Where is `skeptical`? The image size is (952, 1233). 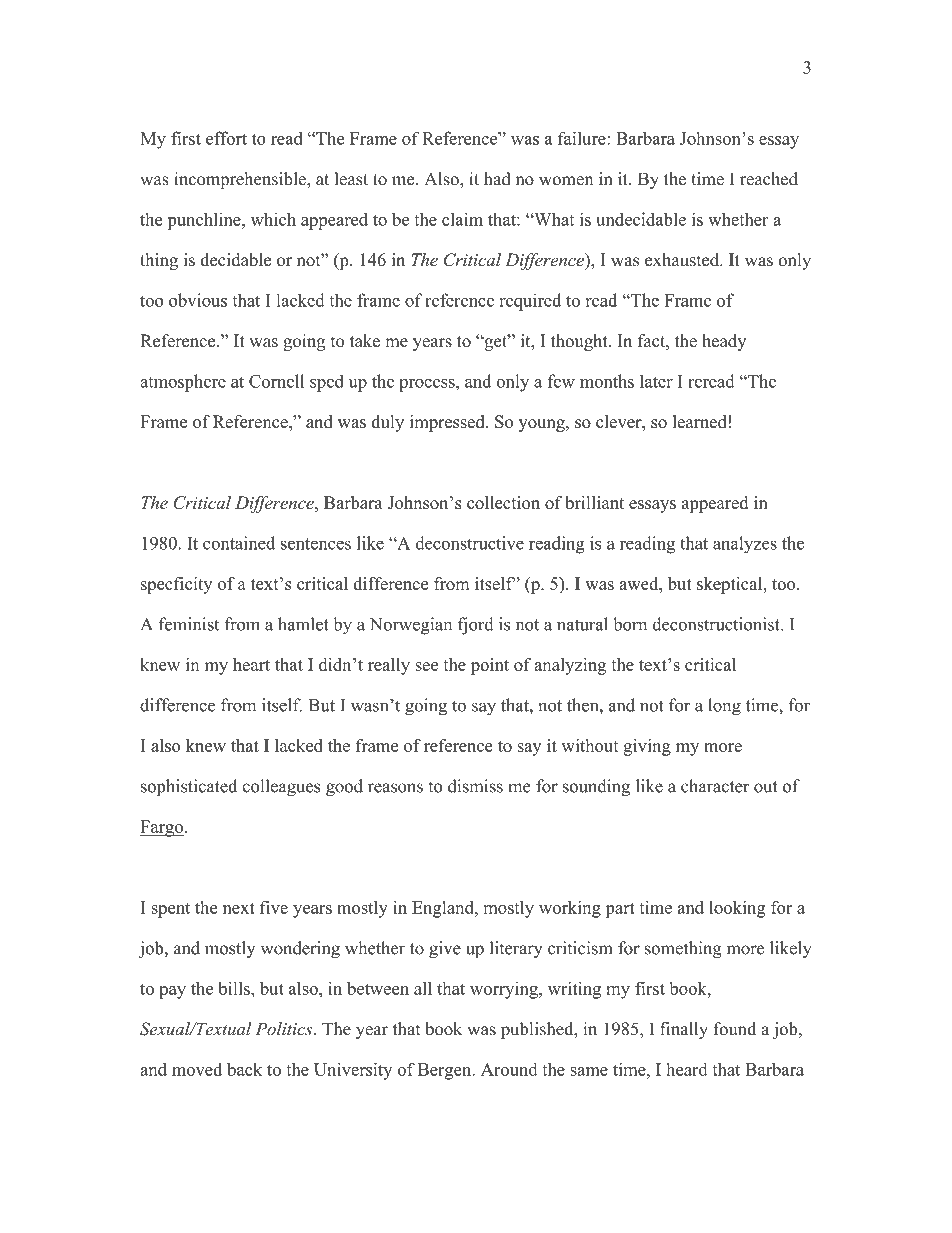
skeptical is located at coordinates (731, 585).
